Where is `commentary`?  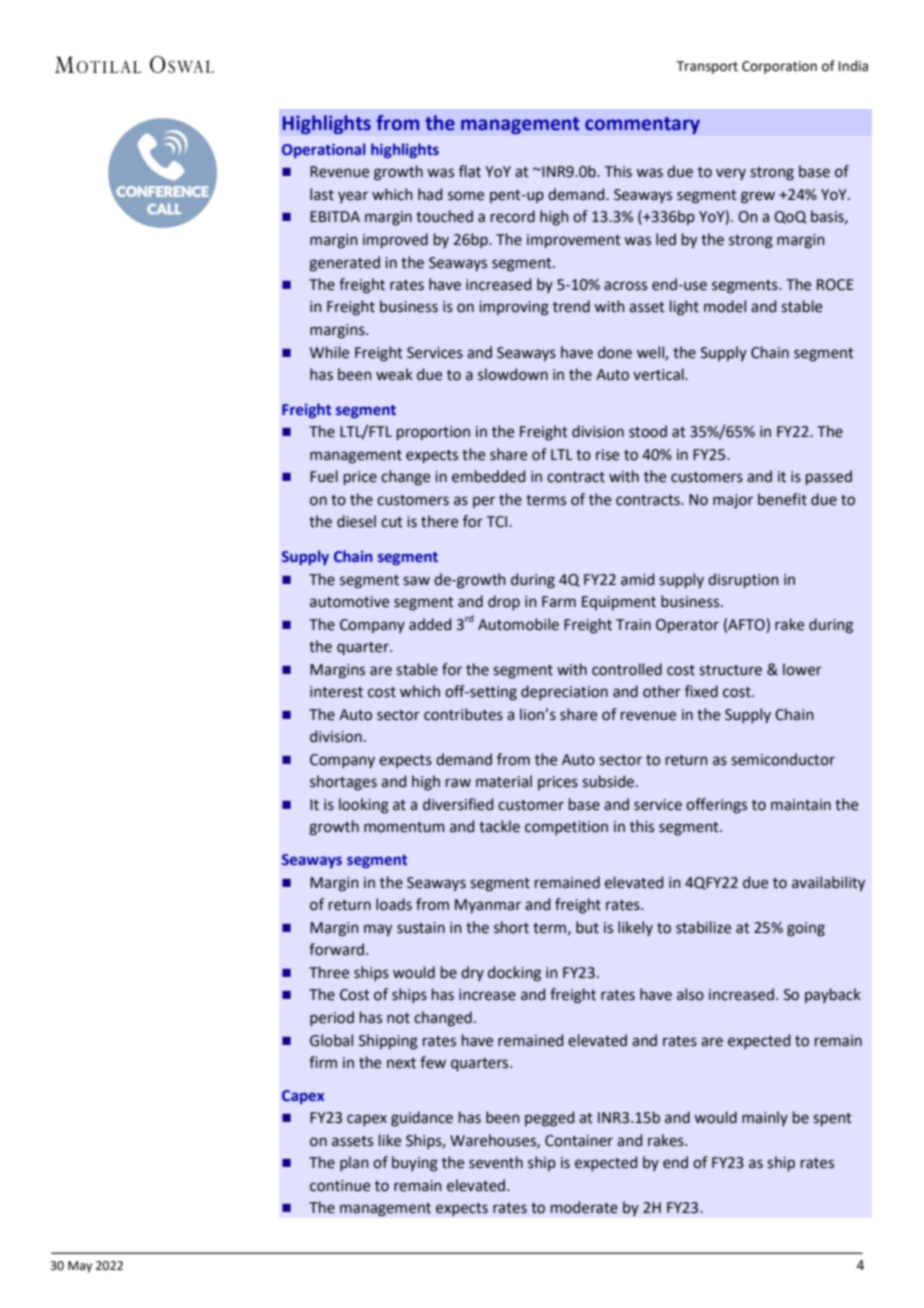
commentary is located at coordinates (642, 125).
